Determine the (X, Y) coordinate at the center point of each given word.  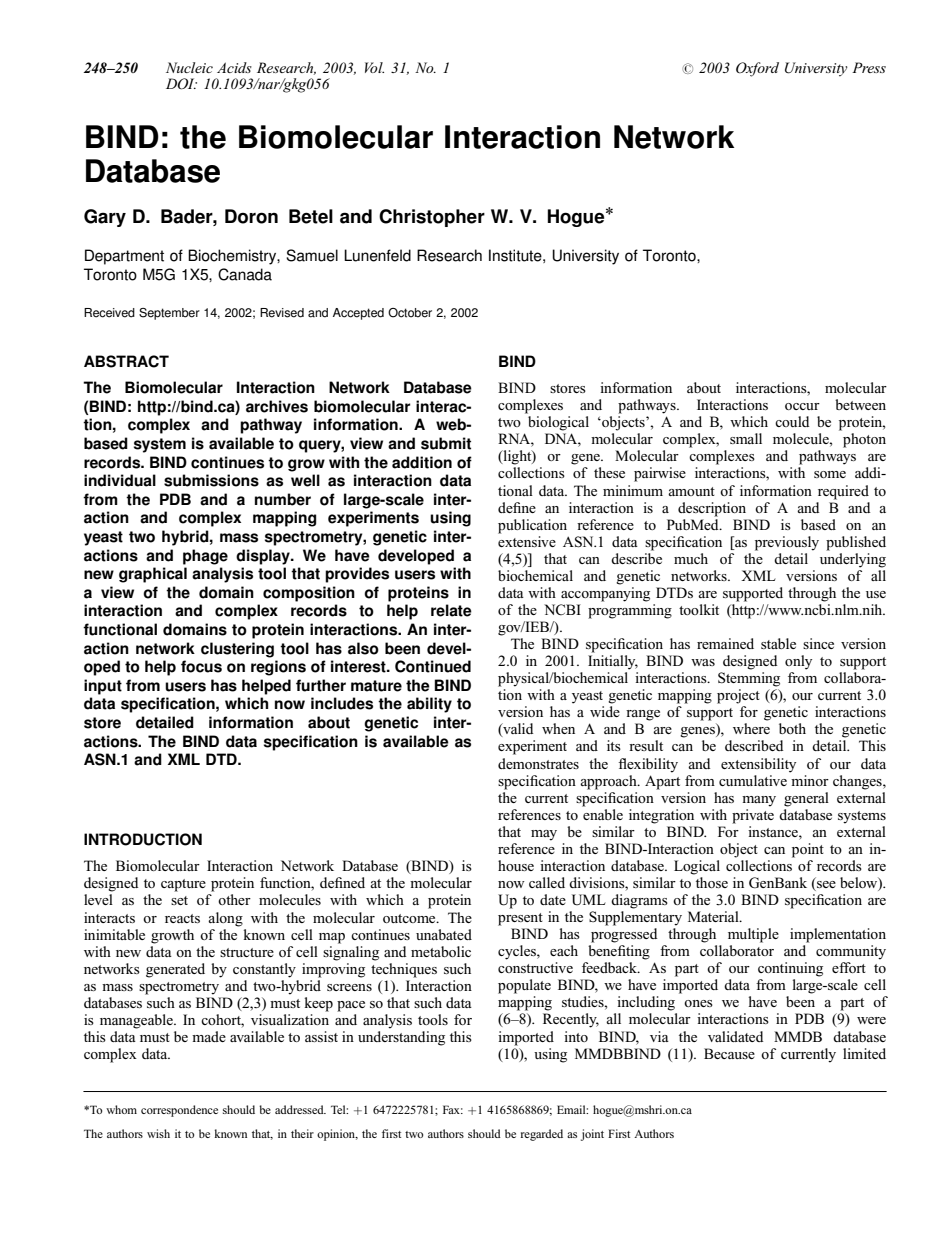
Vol (374, 67)
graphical (153, 575)
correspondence (179, 1111)
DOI (181, 84)
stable (778, 643)
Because (729, 1053)
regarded (542, 1135)
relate (451, 610)
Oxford (757, 69)
